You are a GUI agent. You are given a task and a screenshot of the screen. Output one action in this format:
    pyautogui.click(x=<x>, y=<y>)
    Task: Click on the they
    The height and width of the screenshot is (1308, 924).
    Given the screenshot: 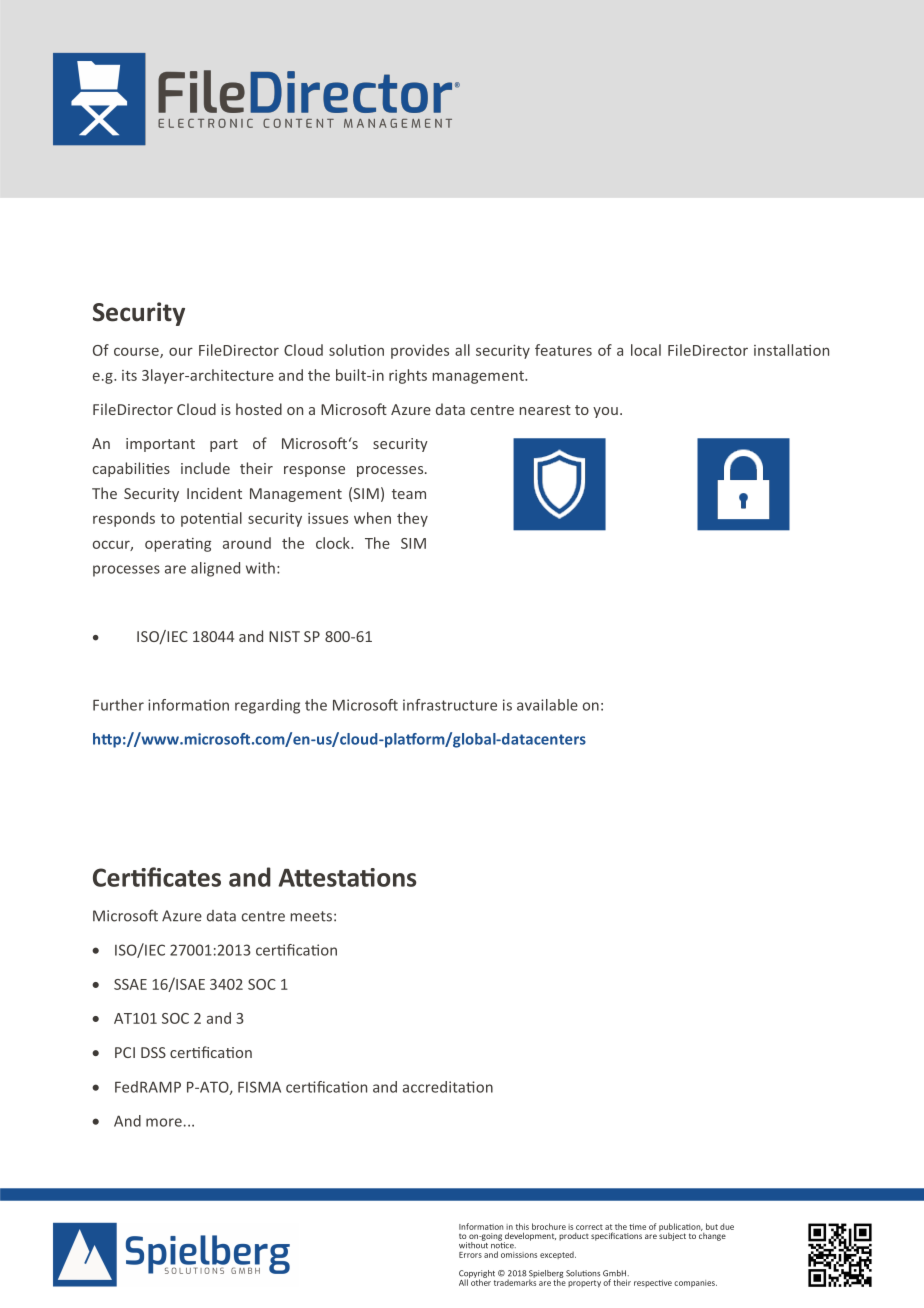 What is the action you would take?
    pyautogui.click(x=412, y=519)
